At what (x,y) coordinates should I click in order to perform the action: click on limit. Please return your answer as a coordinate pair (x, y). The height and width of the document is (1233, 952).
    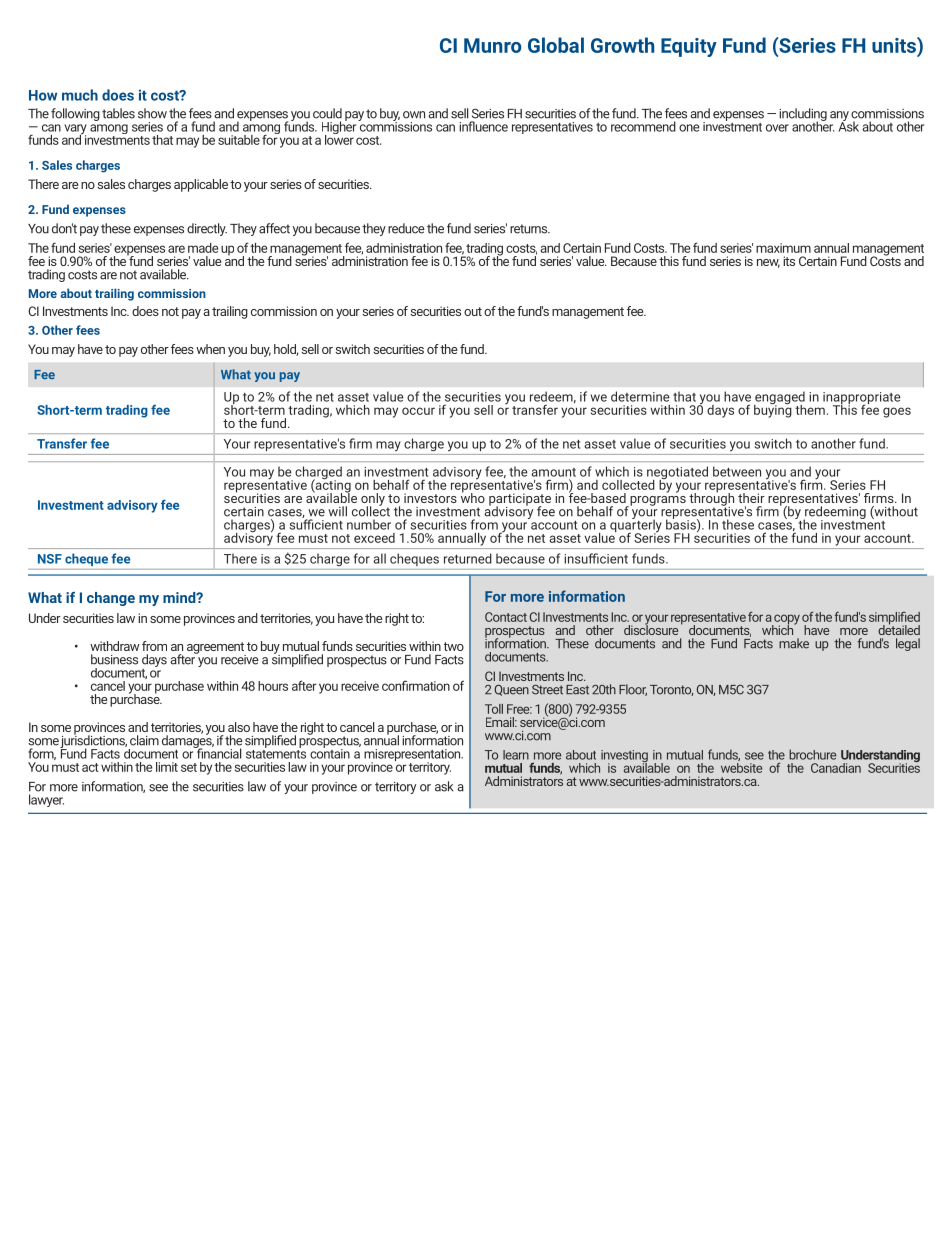
    Looking at the image, I should click on (167, 767).
